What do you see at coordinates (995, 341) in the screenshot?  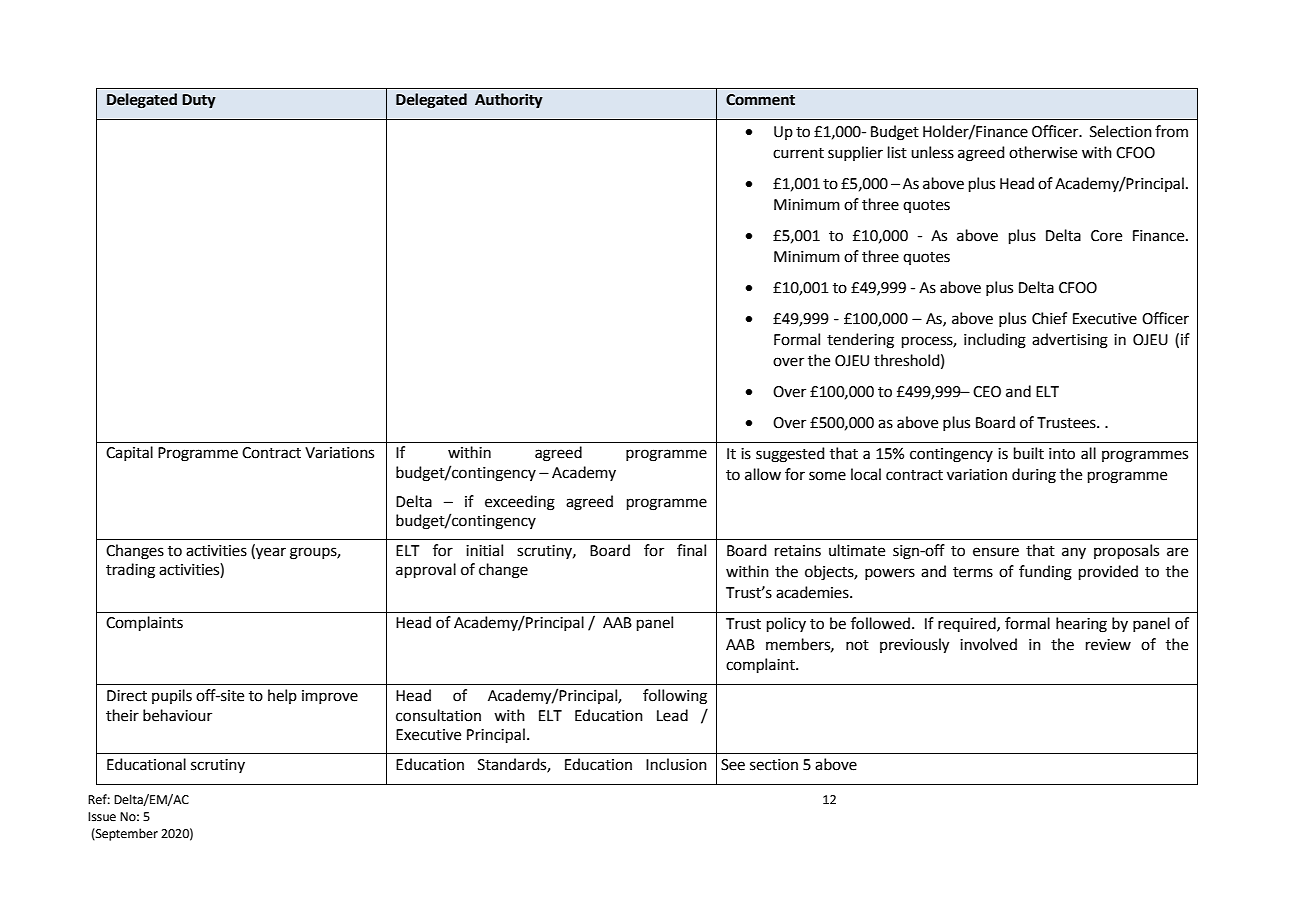 I see `including` at bounding box center [995, 341].
